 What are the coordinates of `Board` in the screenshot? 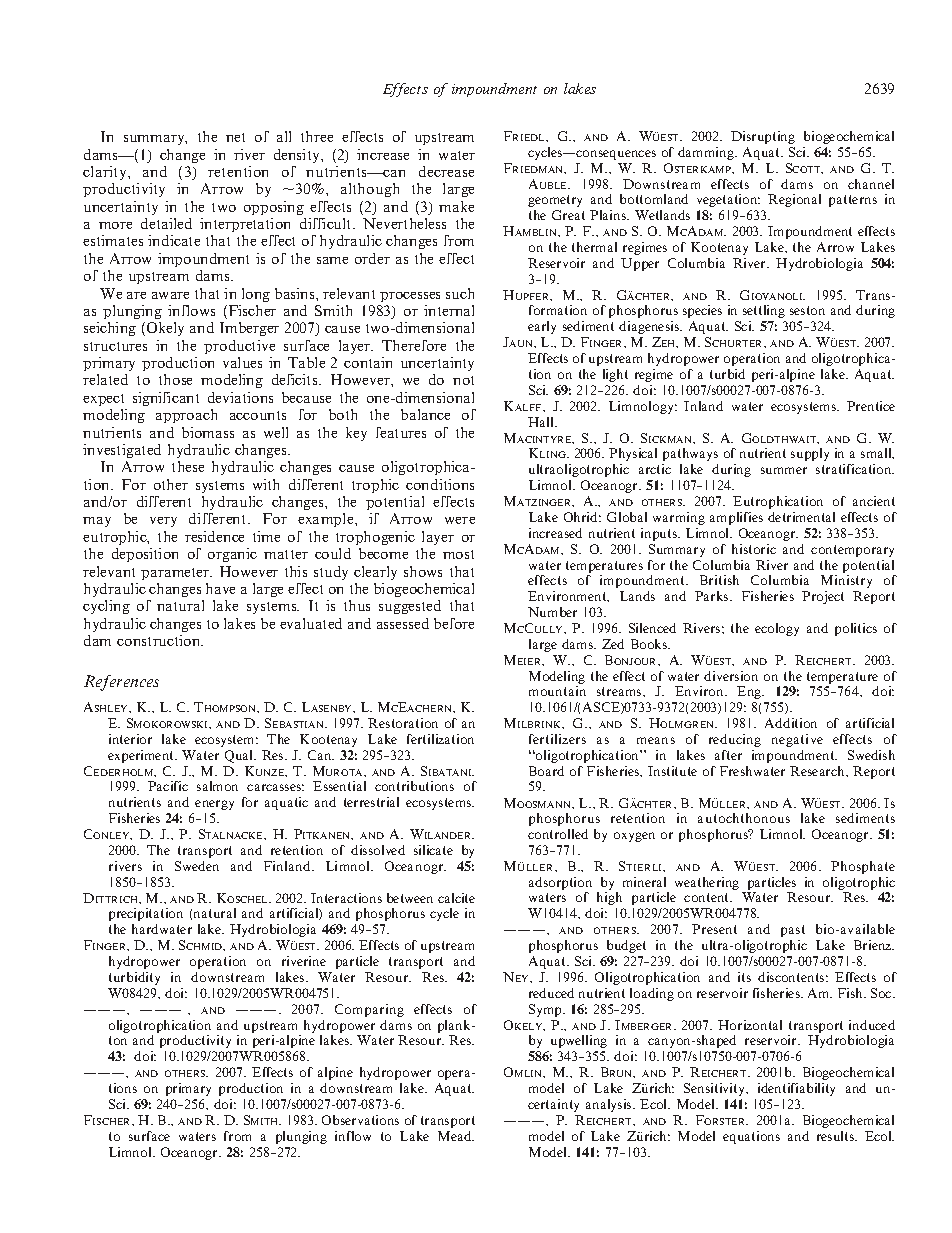 It's located at (546, 771).
